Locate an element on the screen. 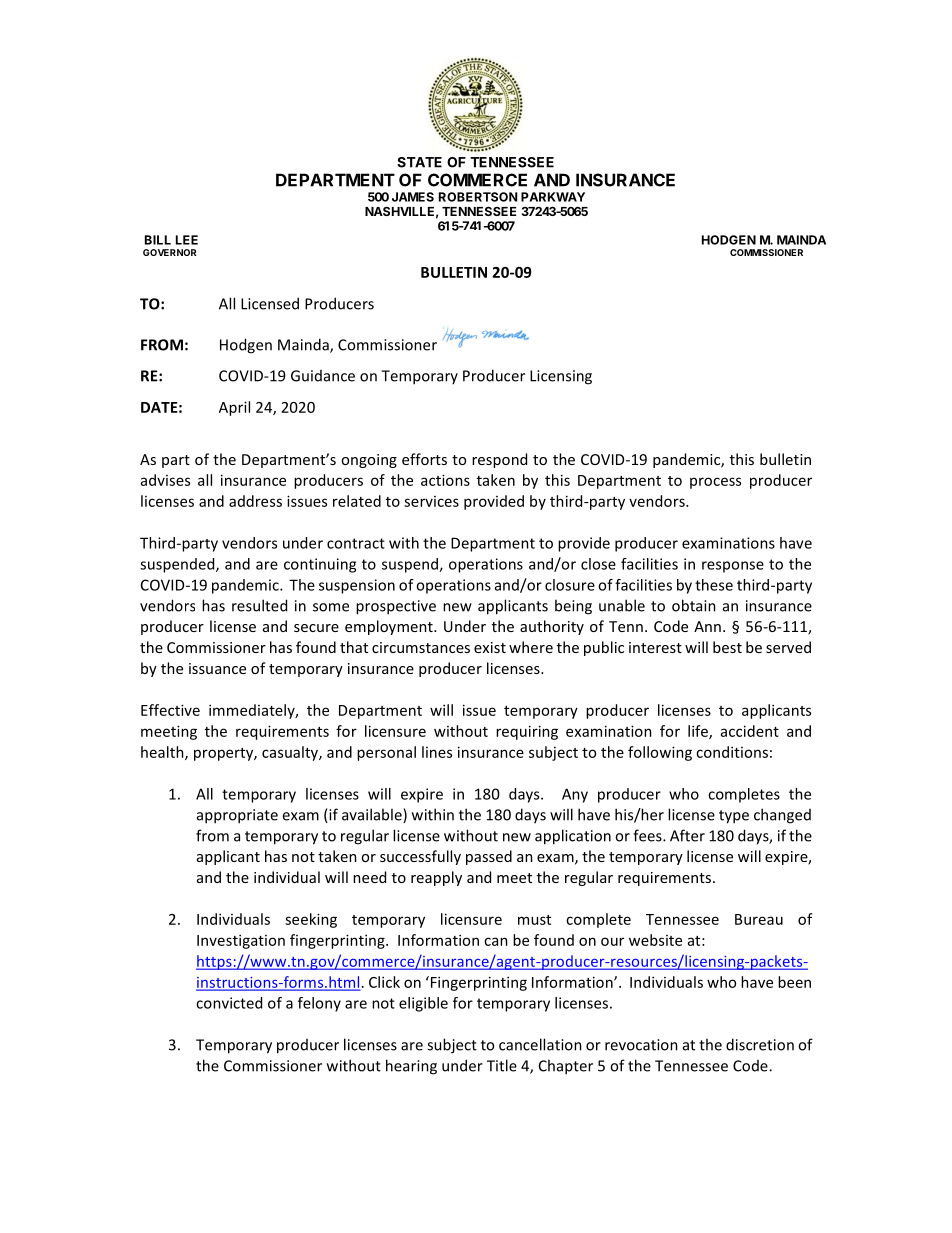 The image size is (952, 1233). ROBERTSON is located at coordinates (478, 197).
